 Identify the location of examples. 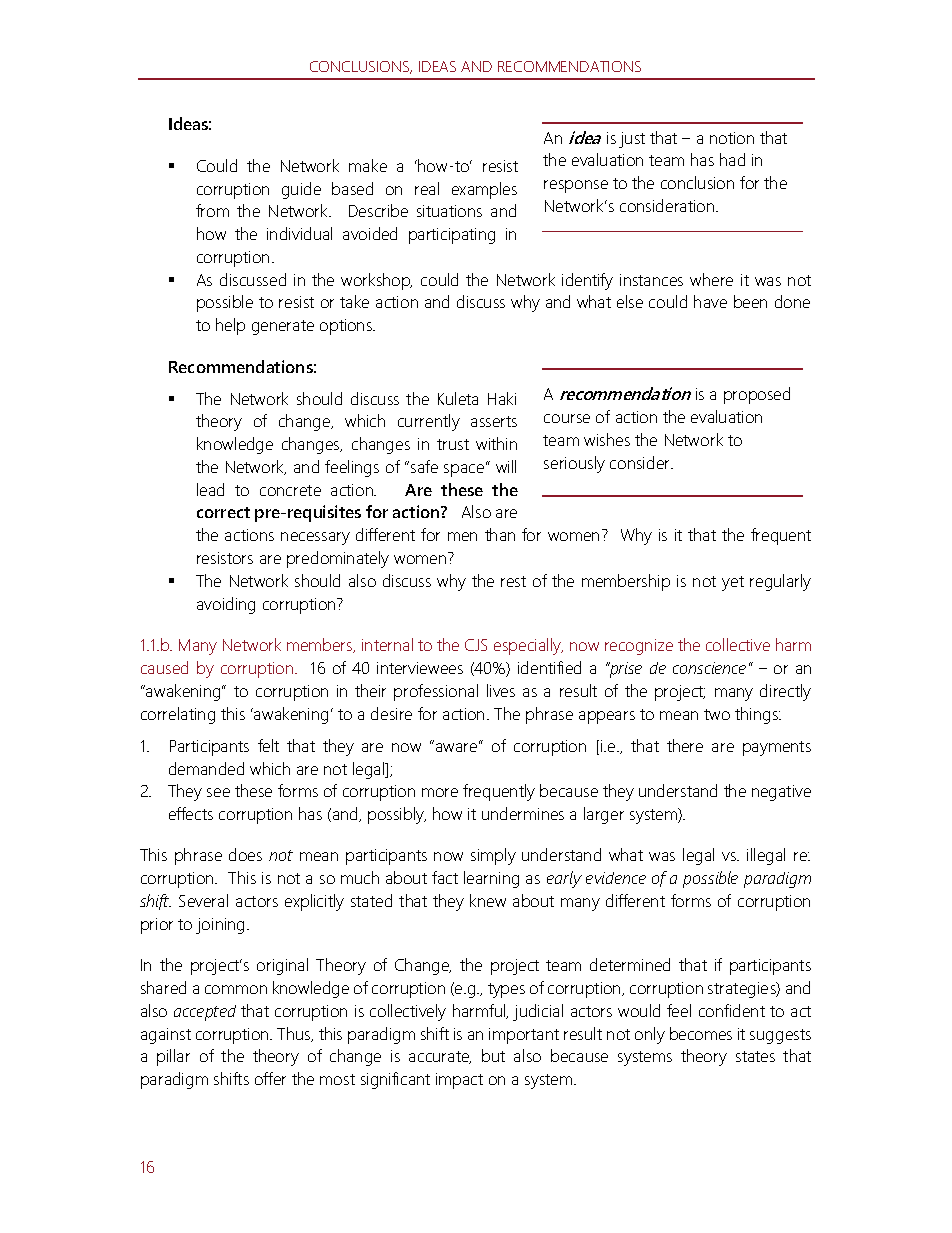
(484, 190).
